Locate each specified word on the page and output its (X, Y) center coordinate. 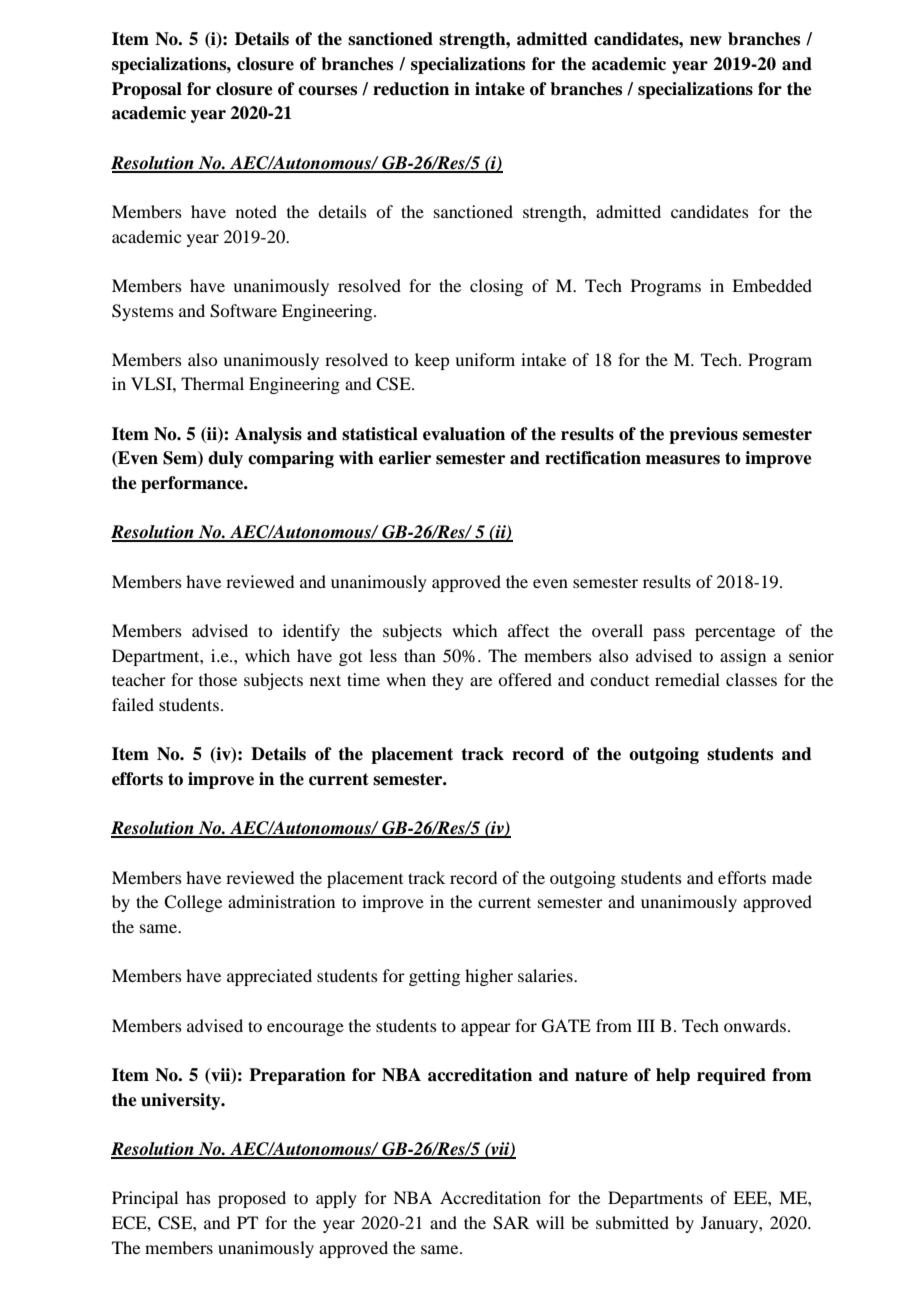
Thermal (212, 383)
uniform (485, 359)
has (198, 1197)
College (193, 903)
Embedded (772, 285)
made (792, 877)
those (218, 679)
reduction (411, 89)
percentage (735, 633)
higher (489, 977)
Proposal (147, 90)
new (706, 41)
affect (528, 630)
